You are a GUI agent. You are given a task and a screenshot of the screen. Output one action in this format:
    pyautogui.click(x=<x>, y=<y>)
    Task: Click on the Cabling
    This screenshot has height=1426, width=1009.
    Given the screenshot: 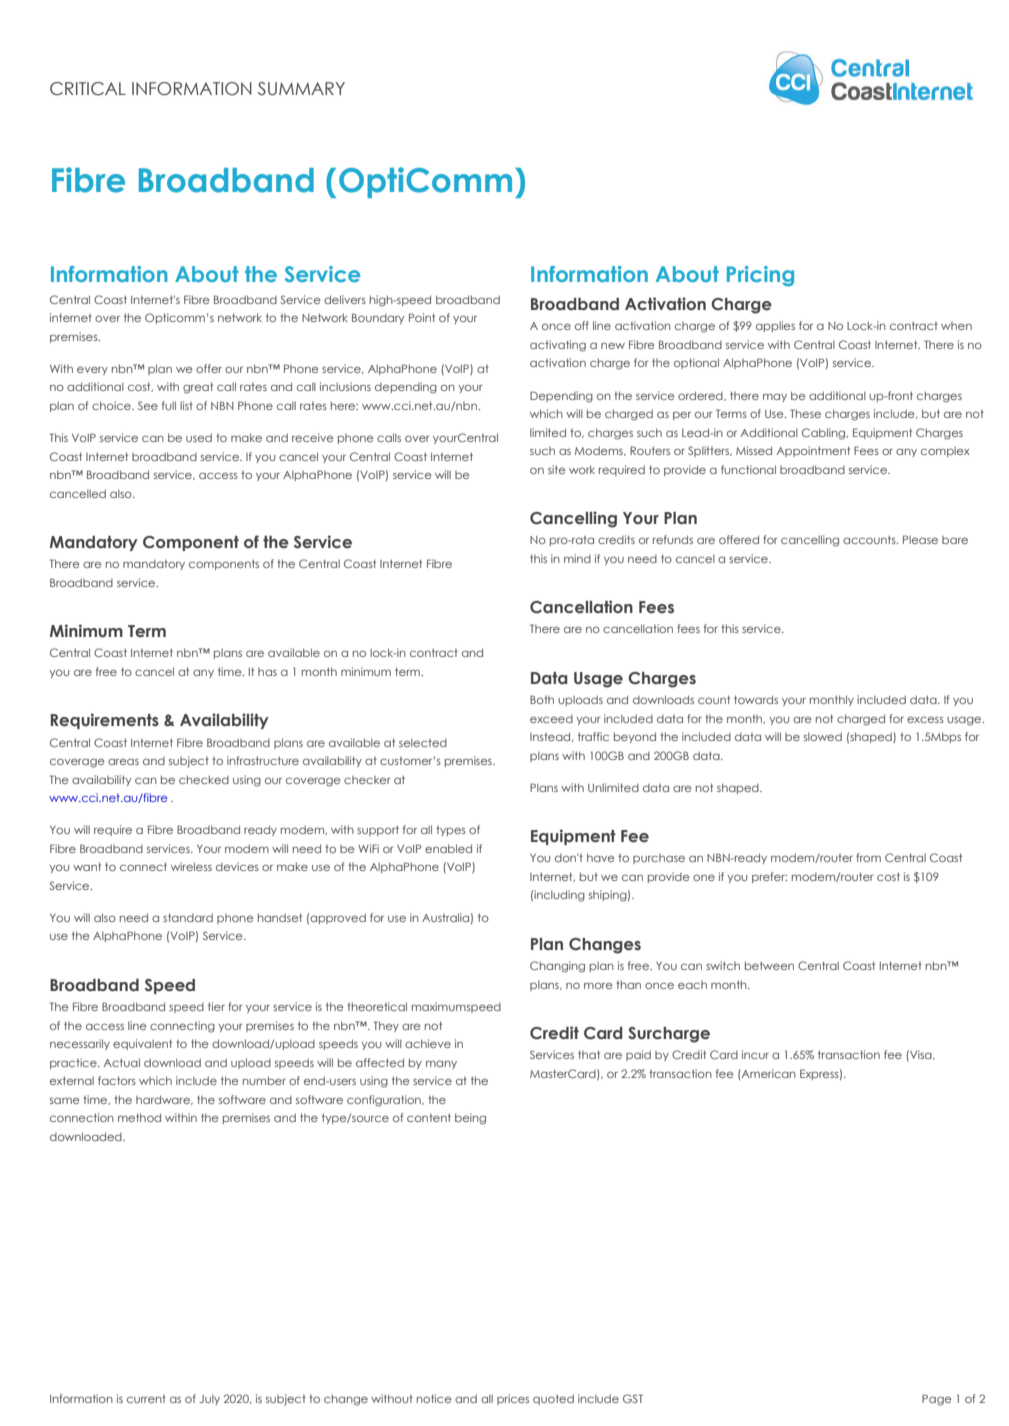 What is the action you would take?
    pyautogui.click(x=825, y=434)
